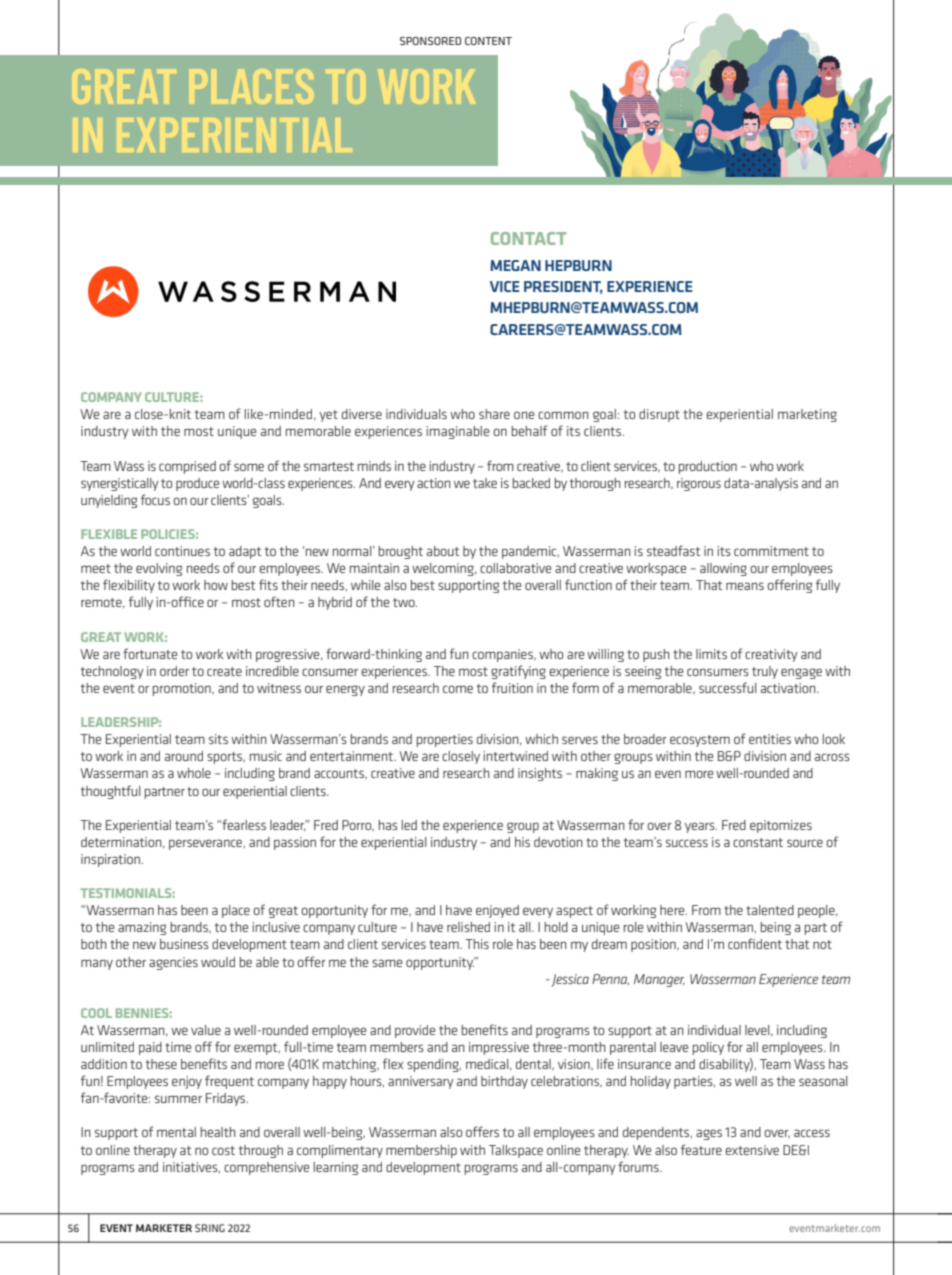 Image resolution: width=952 pixels, height=1275 pixels. Describe the element at coordinates (708, 467) in the screenshot. I see `production` at that location.
